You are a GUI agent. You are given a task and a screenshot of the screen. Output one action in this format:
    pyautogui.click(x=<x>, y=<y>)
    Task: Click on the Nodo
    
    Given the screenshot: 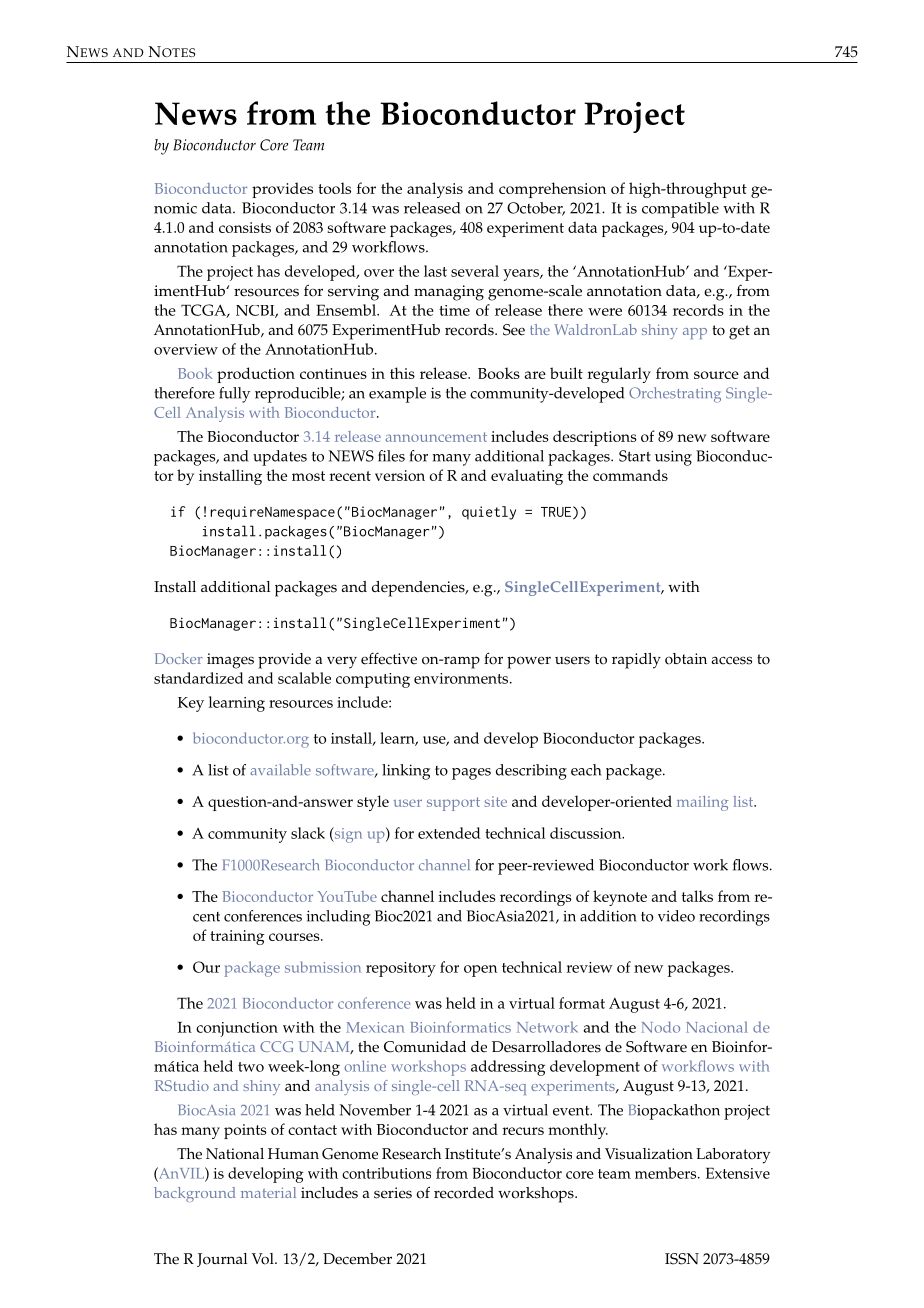 What is the action you would take?
    pyautogui.click(x=660, y=1027)
